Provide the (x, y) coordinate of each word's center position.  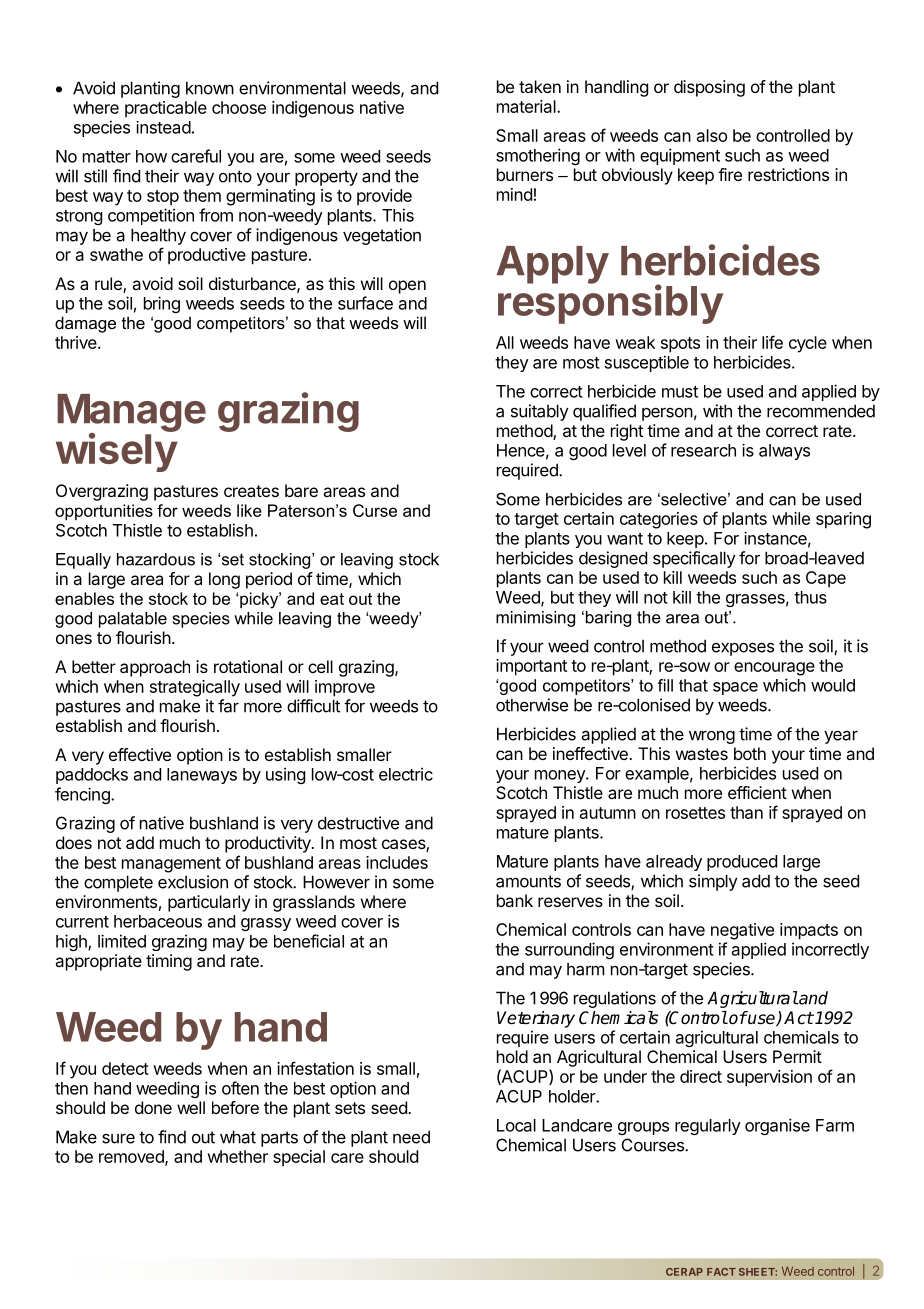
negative (742, 931)
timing (169, 962)
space (735, 688)
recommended (821, 411)
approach (155, 668)
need (411, 1137)
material (527, 106)
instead (163, 127)
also (712, 135)
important (531, 667)
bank (515, 900)
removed (132, 1157)
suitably (540, 412)
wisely (117, 452)
